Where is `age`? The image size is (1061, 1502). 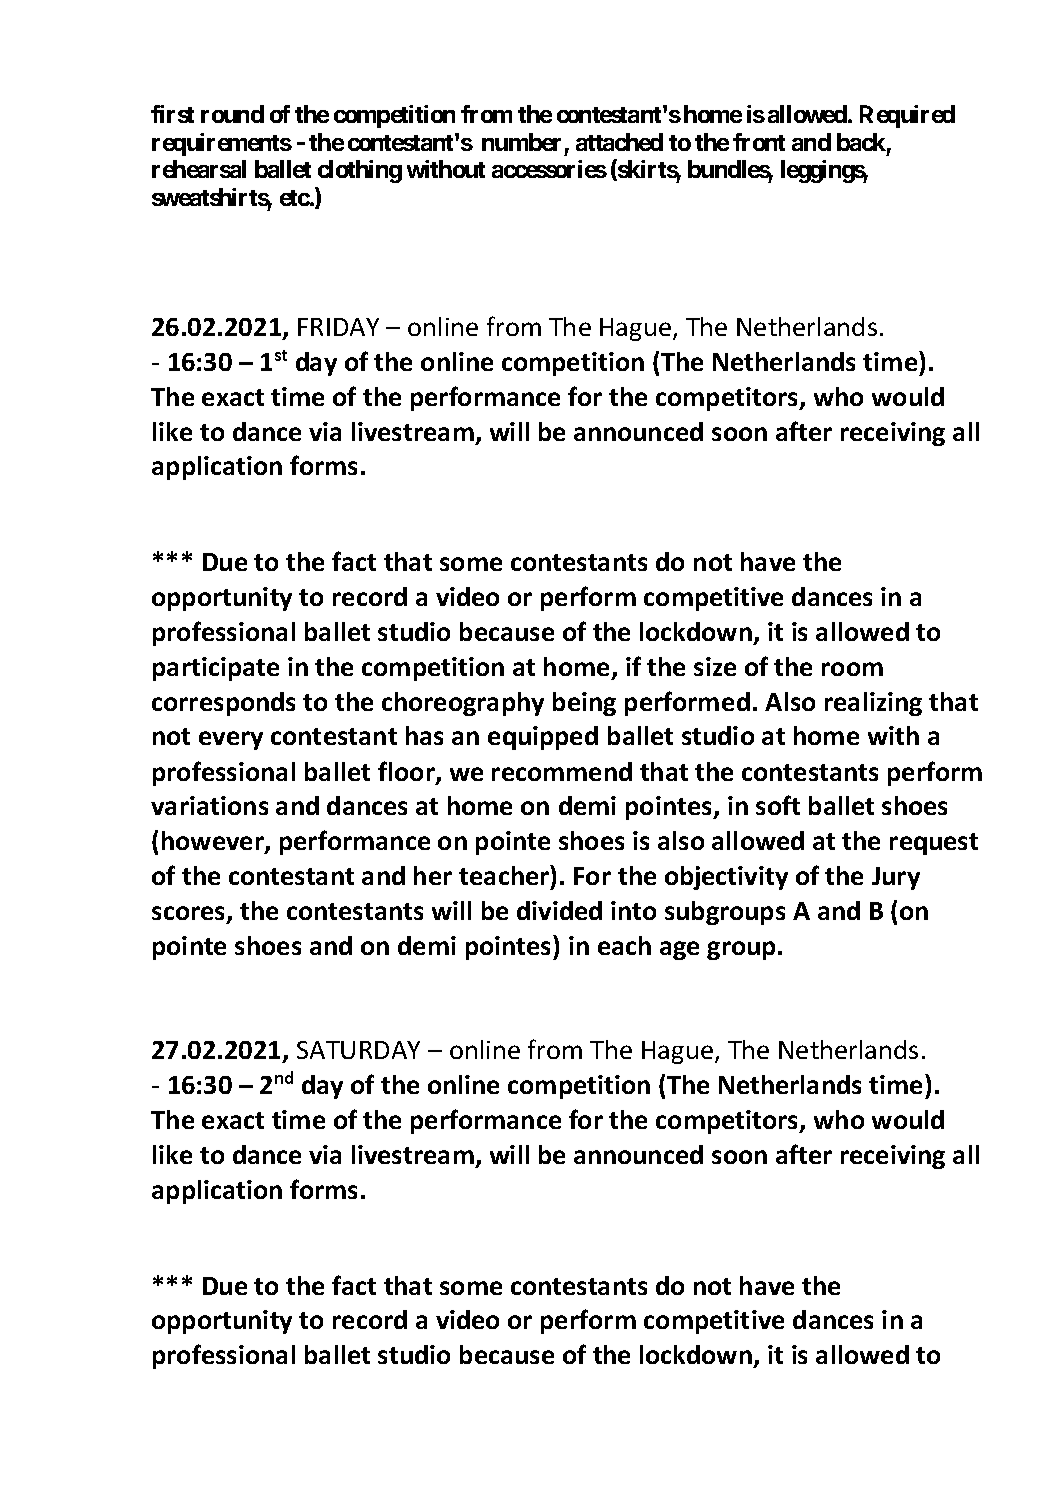
age is located at coordinates (679, 950).
